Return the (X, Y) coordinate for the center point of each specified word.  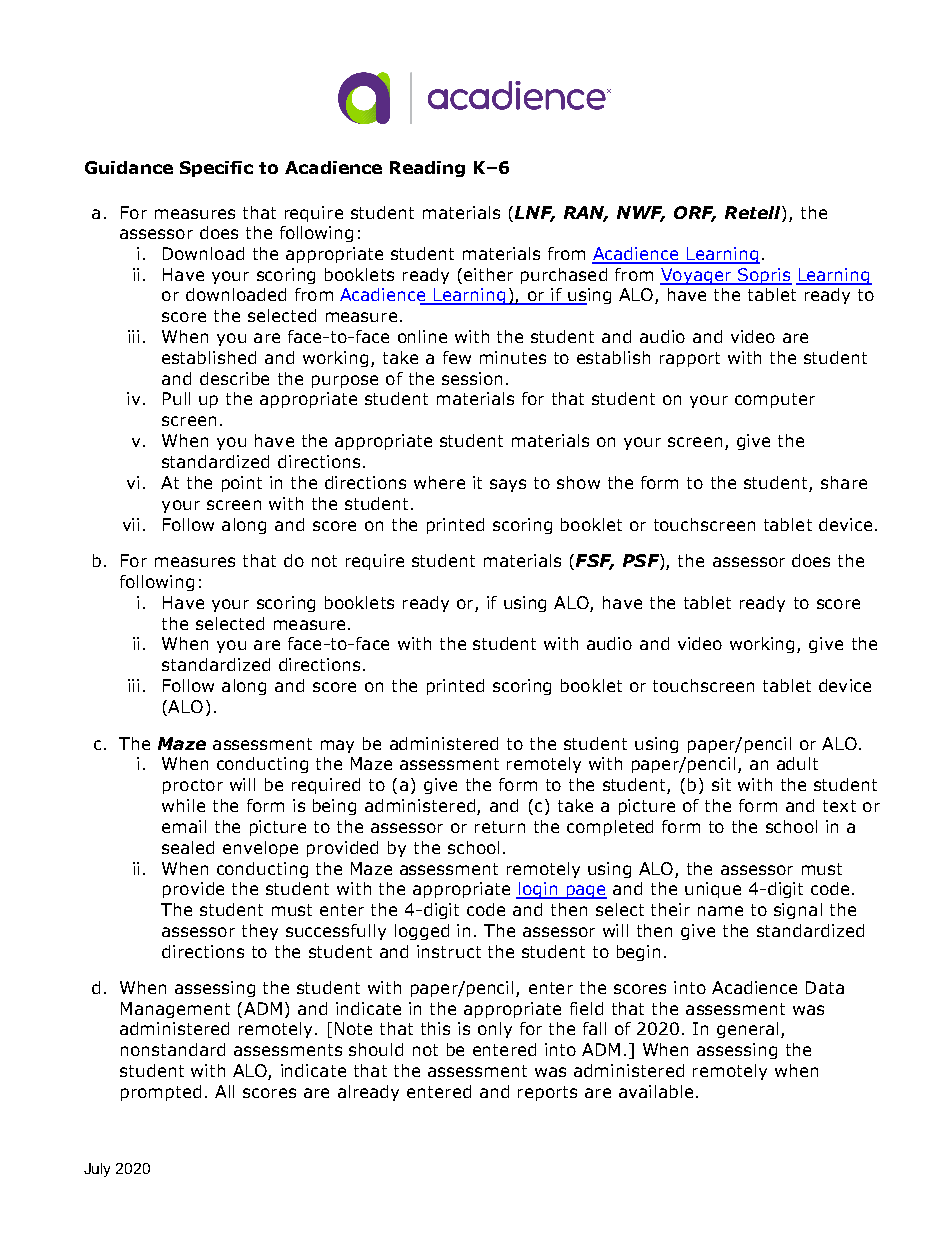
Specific (216, 169)
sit (721, 784)
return (500, 827)
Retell (754, 212)
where (439, 482)
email (184, 826)
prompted (161, 1093)
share (844, 482)
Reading (427, 169)
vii (131, 524)
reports (547, 1093)
